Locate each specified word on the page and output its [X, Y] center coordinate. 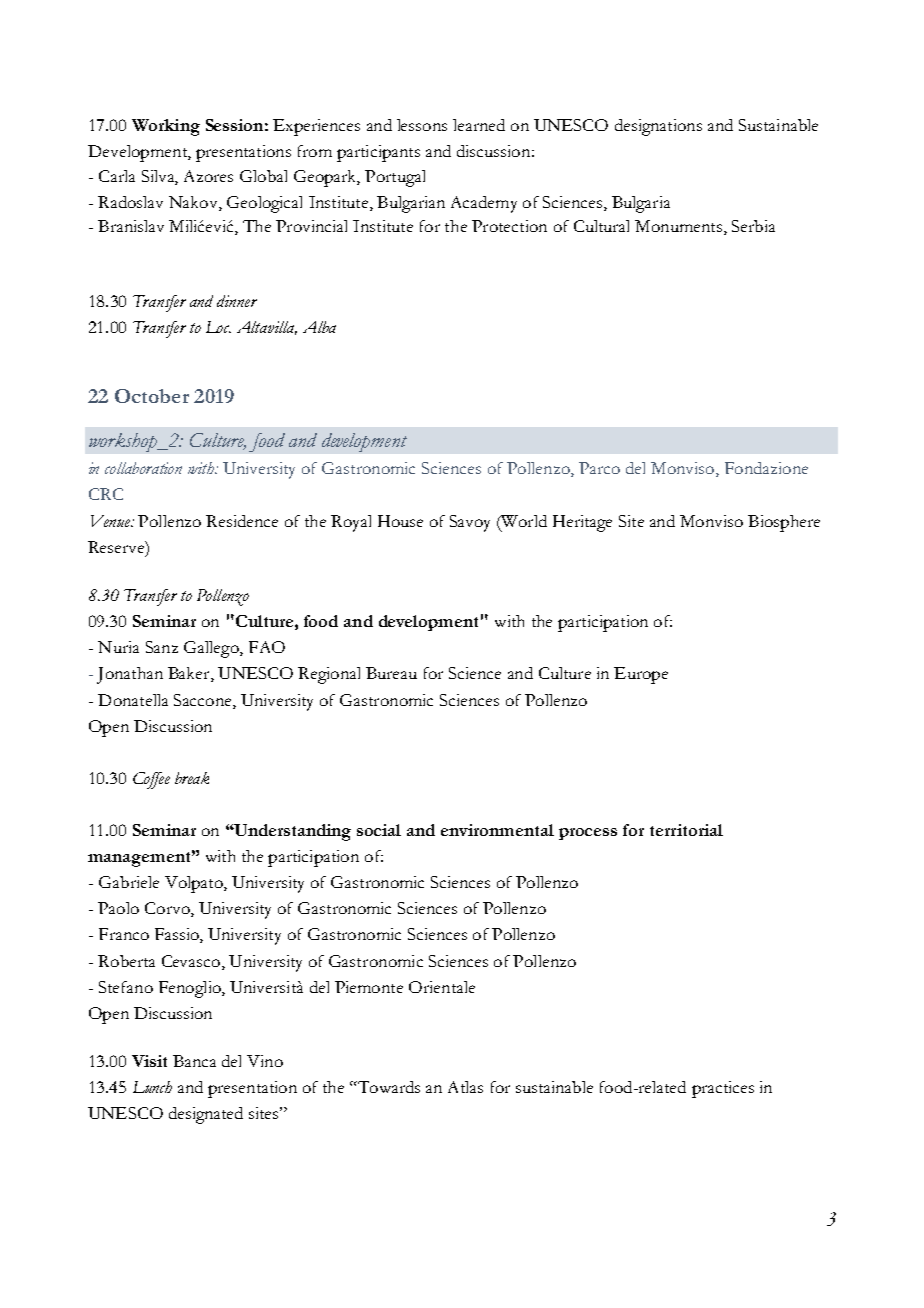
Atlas [465, 1087]
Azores [208, 176]
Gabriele [129, 882]
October [152, 396]
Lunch [152, 1087]
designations [658, 127]
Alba [319, 327]
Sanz [162, 647]
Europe [641, 675]
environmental [497, 830]
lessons [422, 125]
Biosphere [784, 523]
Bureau [391, 673]
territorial [686, 830]
